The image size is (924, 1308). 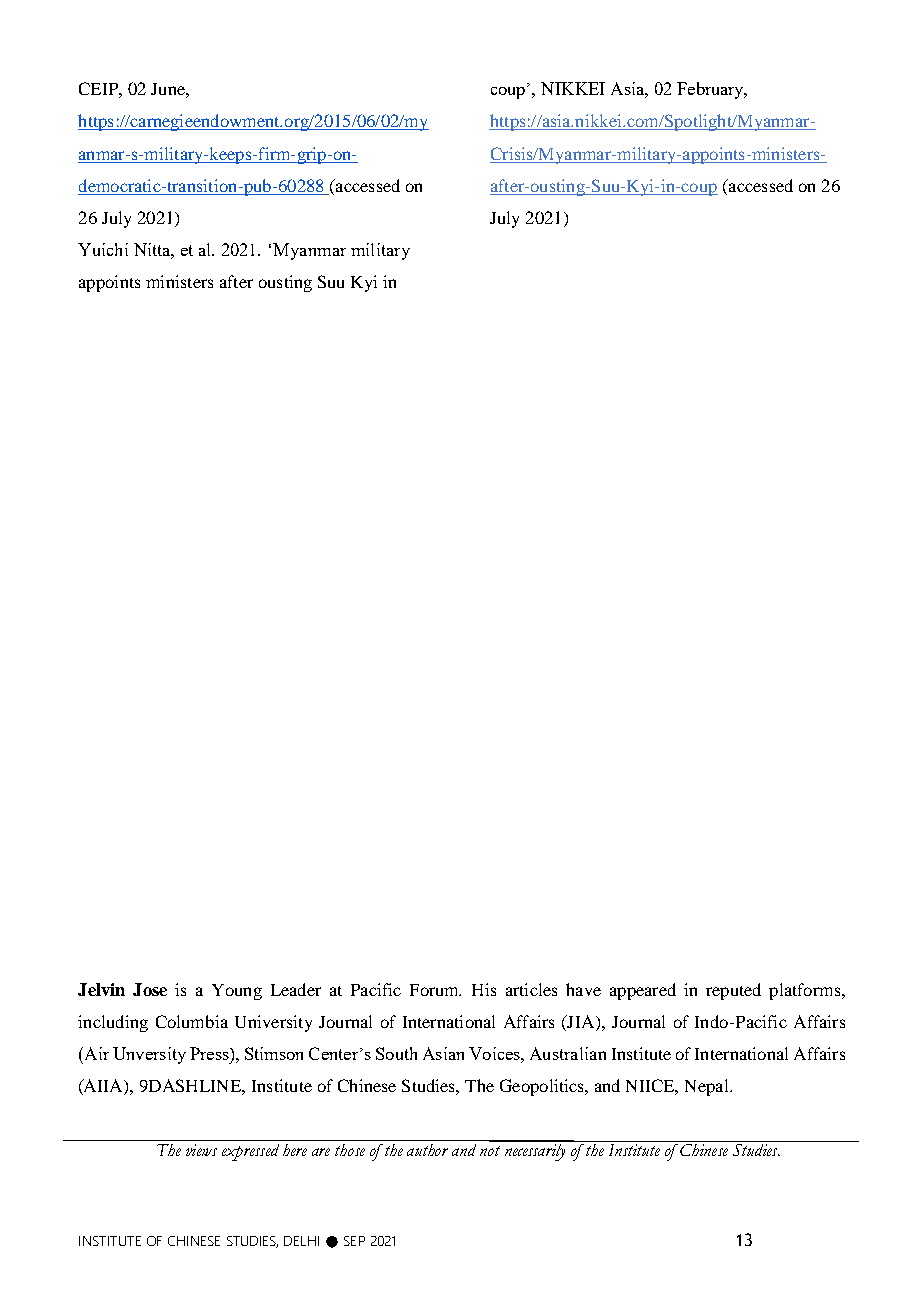 What do you see at coordinates (150, 989) in the page?
I see `Jose` at bounding box center [150, 989].
